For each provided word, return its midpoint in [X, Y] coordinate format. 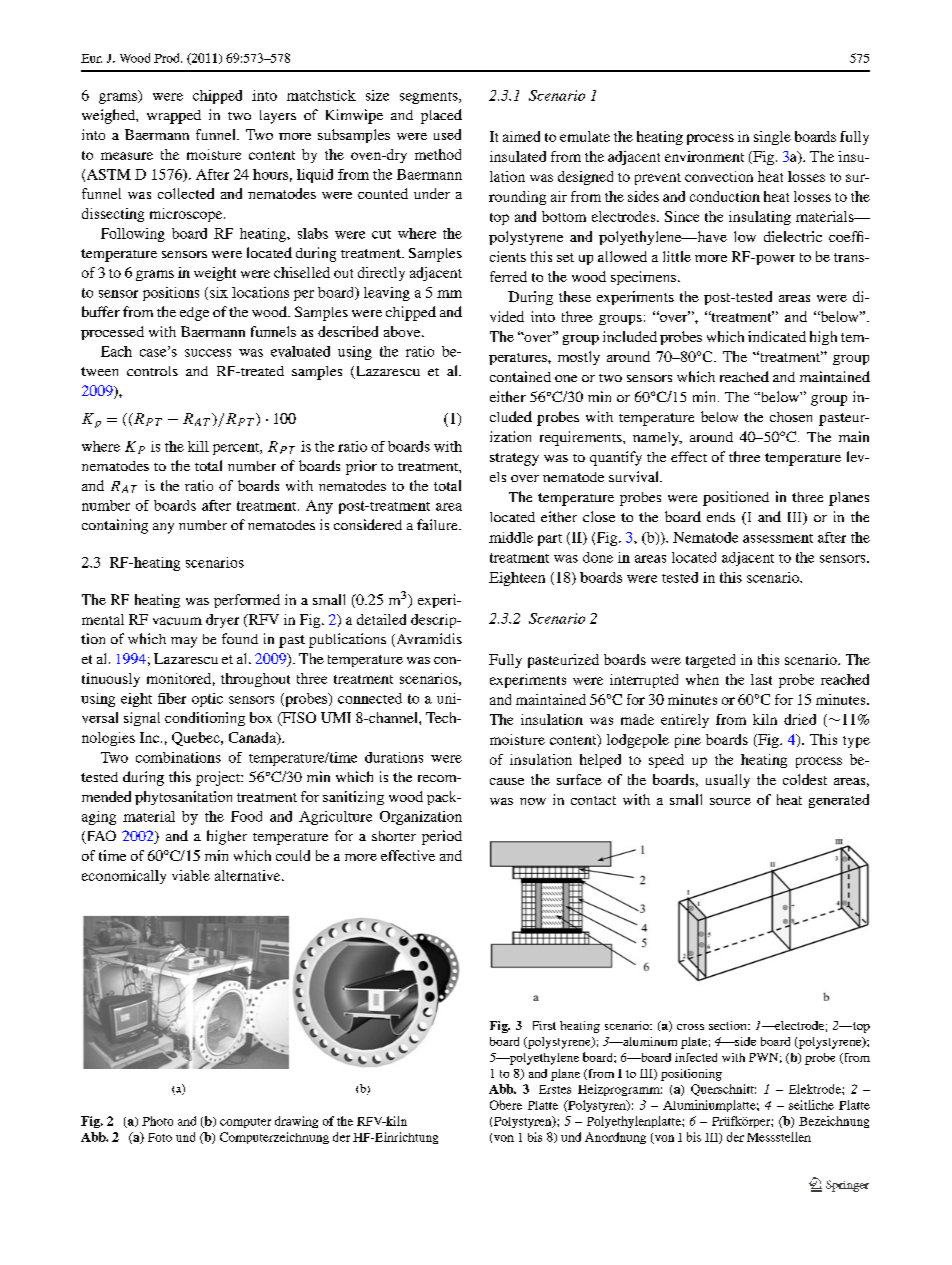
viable [191, 875]
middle [511, 537]
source [730, 801]
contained [520, 376]
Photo [157, 1121]
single [772, 138]
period [442, 837]
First [544, 1025]
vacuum [177, 621]
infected [696, 1057]
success [208, 353]
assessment [778, 538]
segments [430, 98]
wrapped [174, 117]
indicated [777, 336]
